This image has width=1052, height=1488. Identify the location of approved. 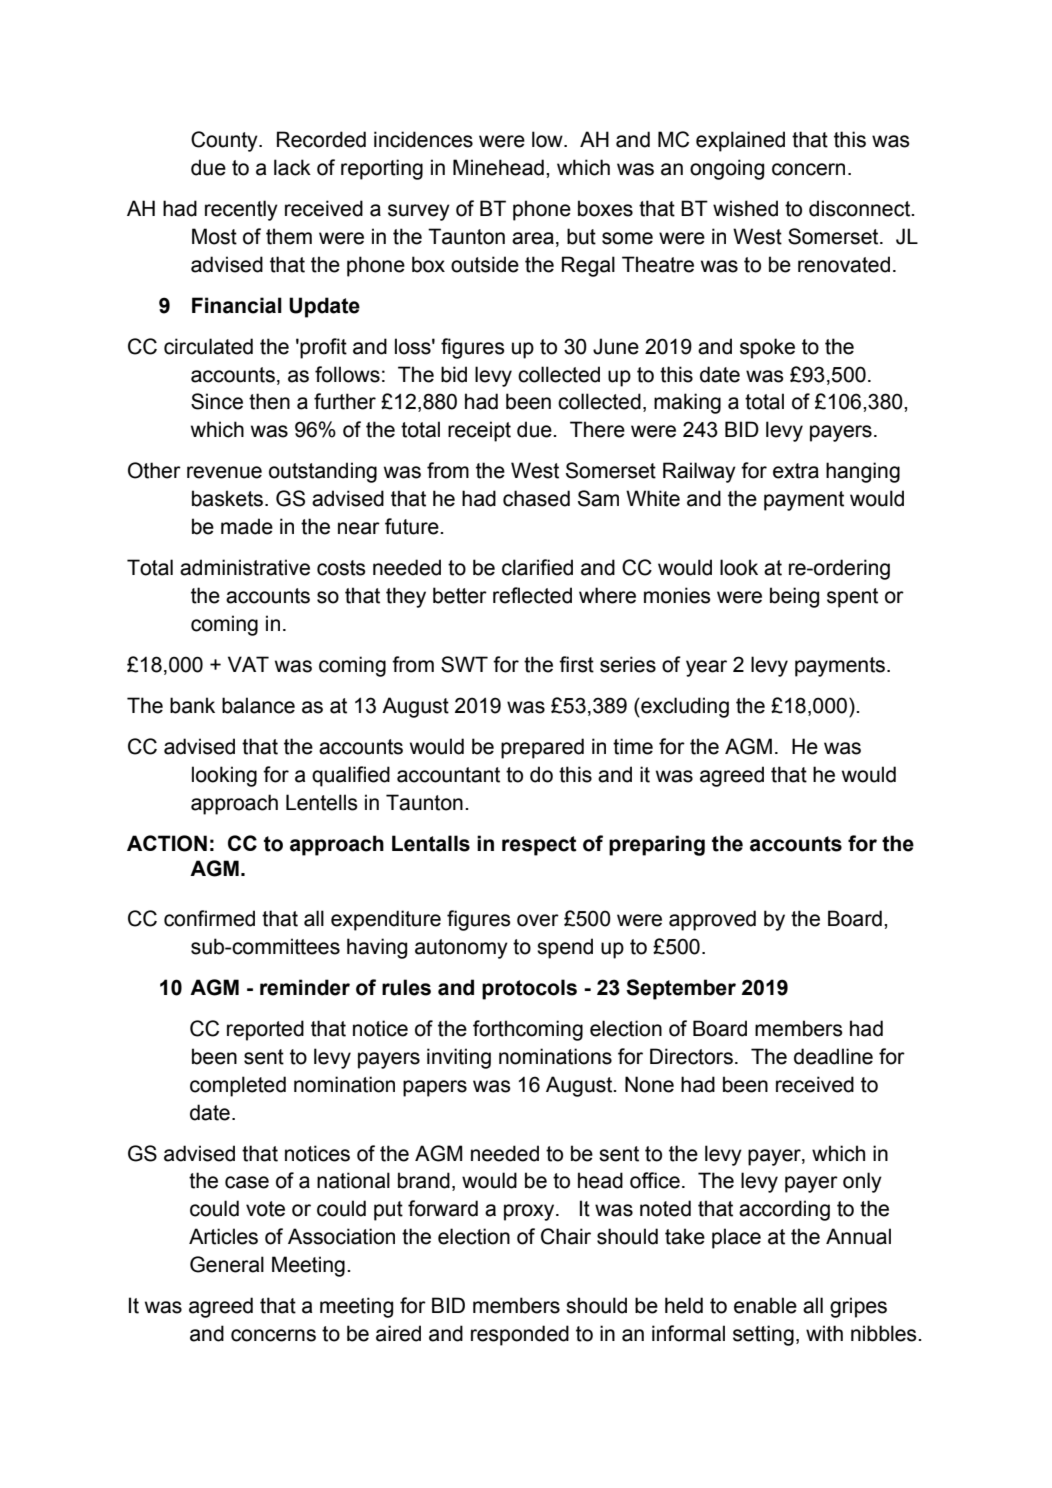
(712, 920).
